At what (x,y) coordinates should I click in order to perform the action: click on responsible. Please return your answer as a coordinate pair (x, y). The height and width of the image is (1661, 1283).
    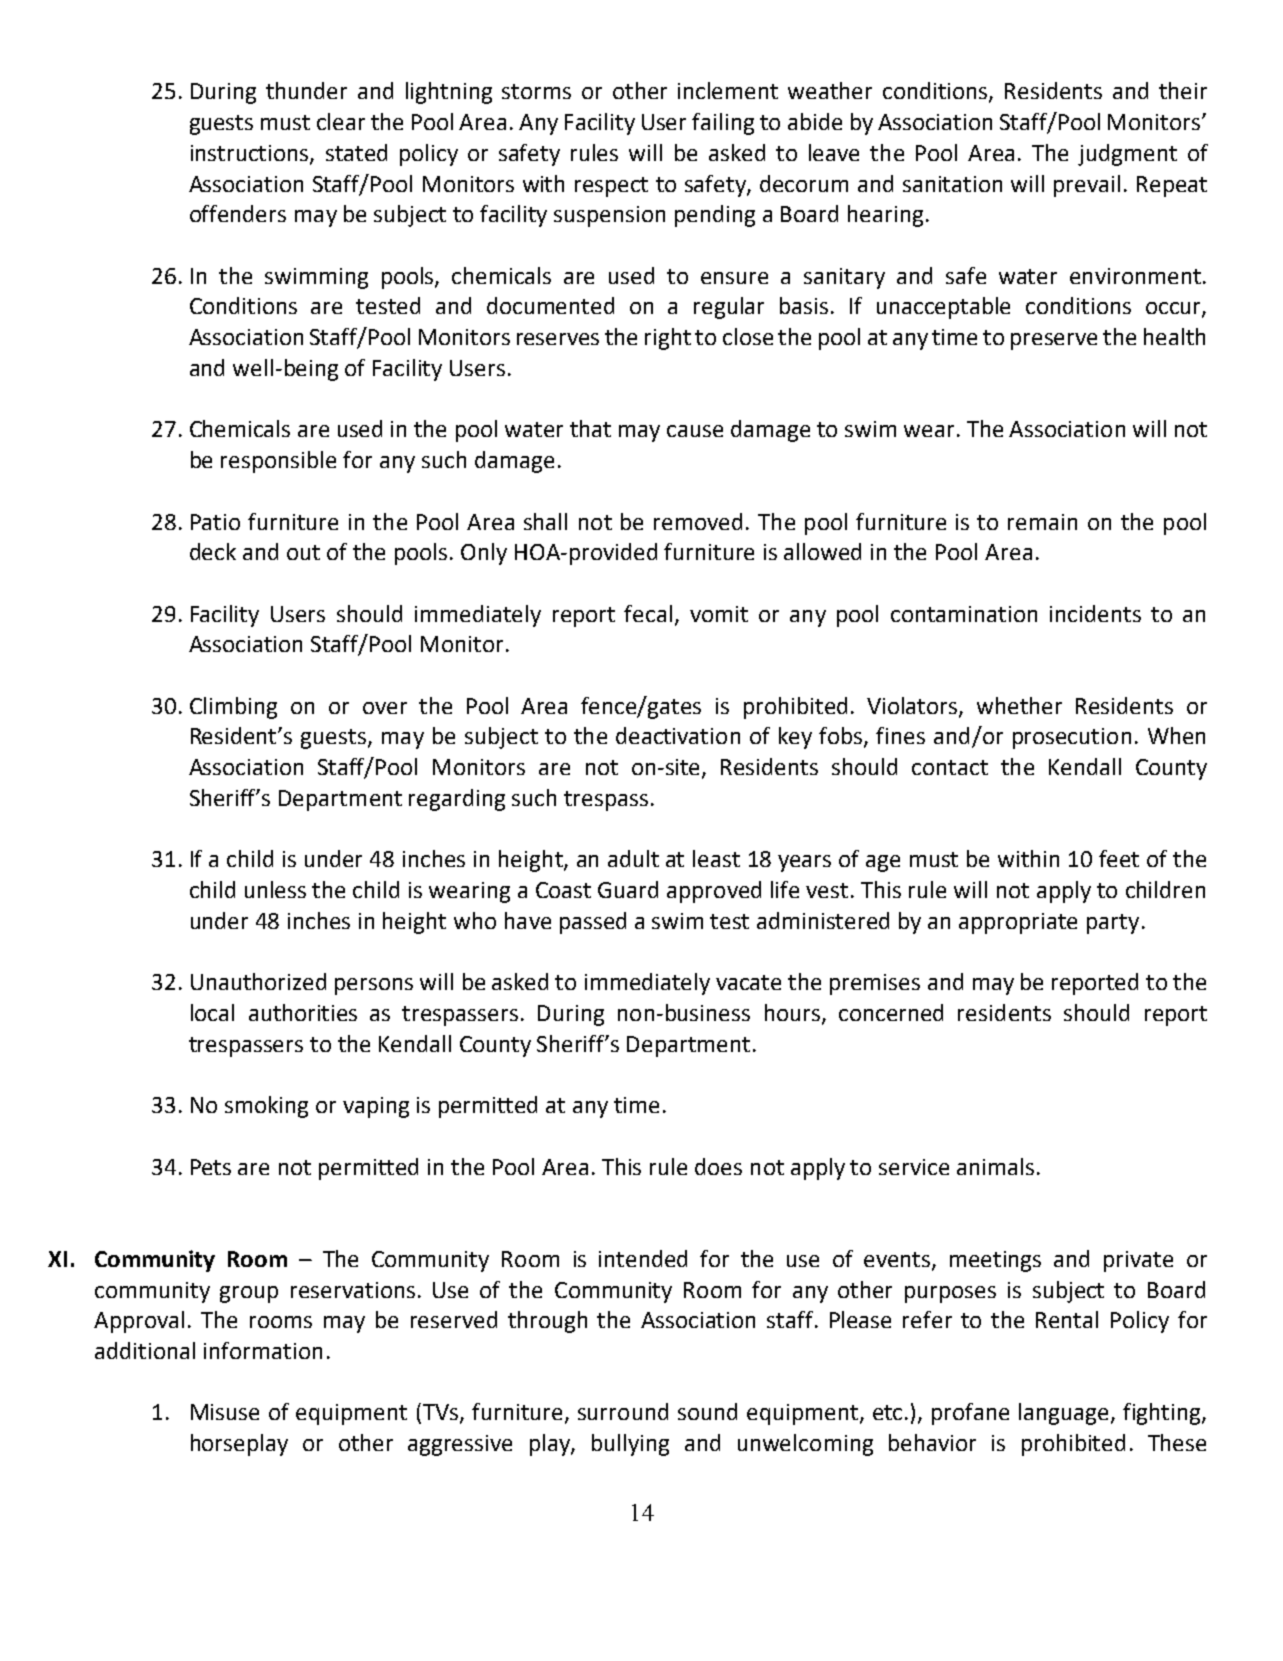
    Looking at the image, I should click on (278, 462).
